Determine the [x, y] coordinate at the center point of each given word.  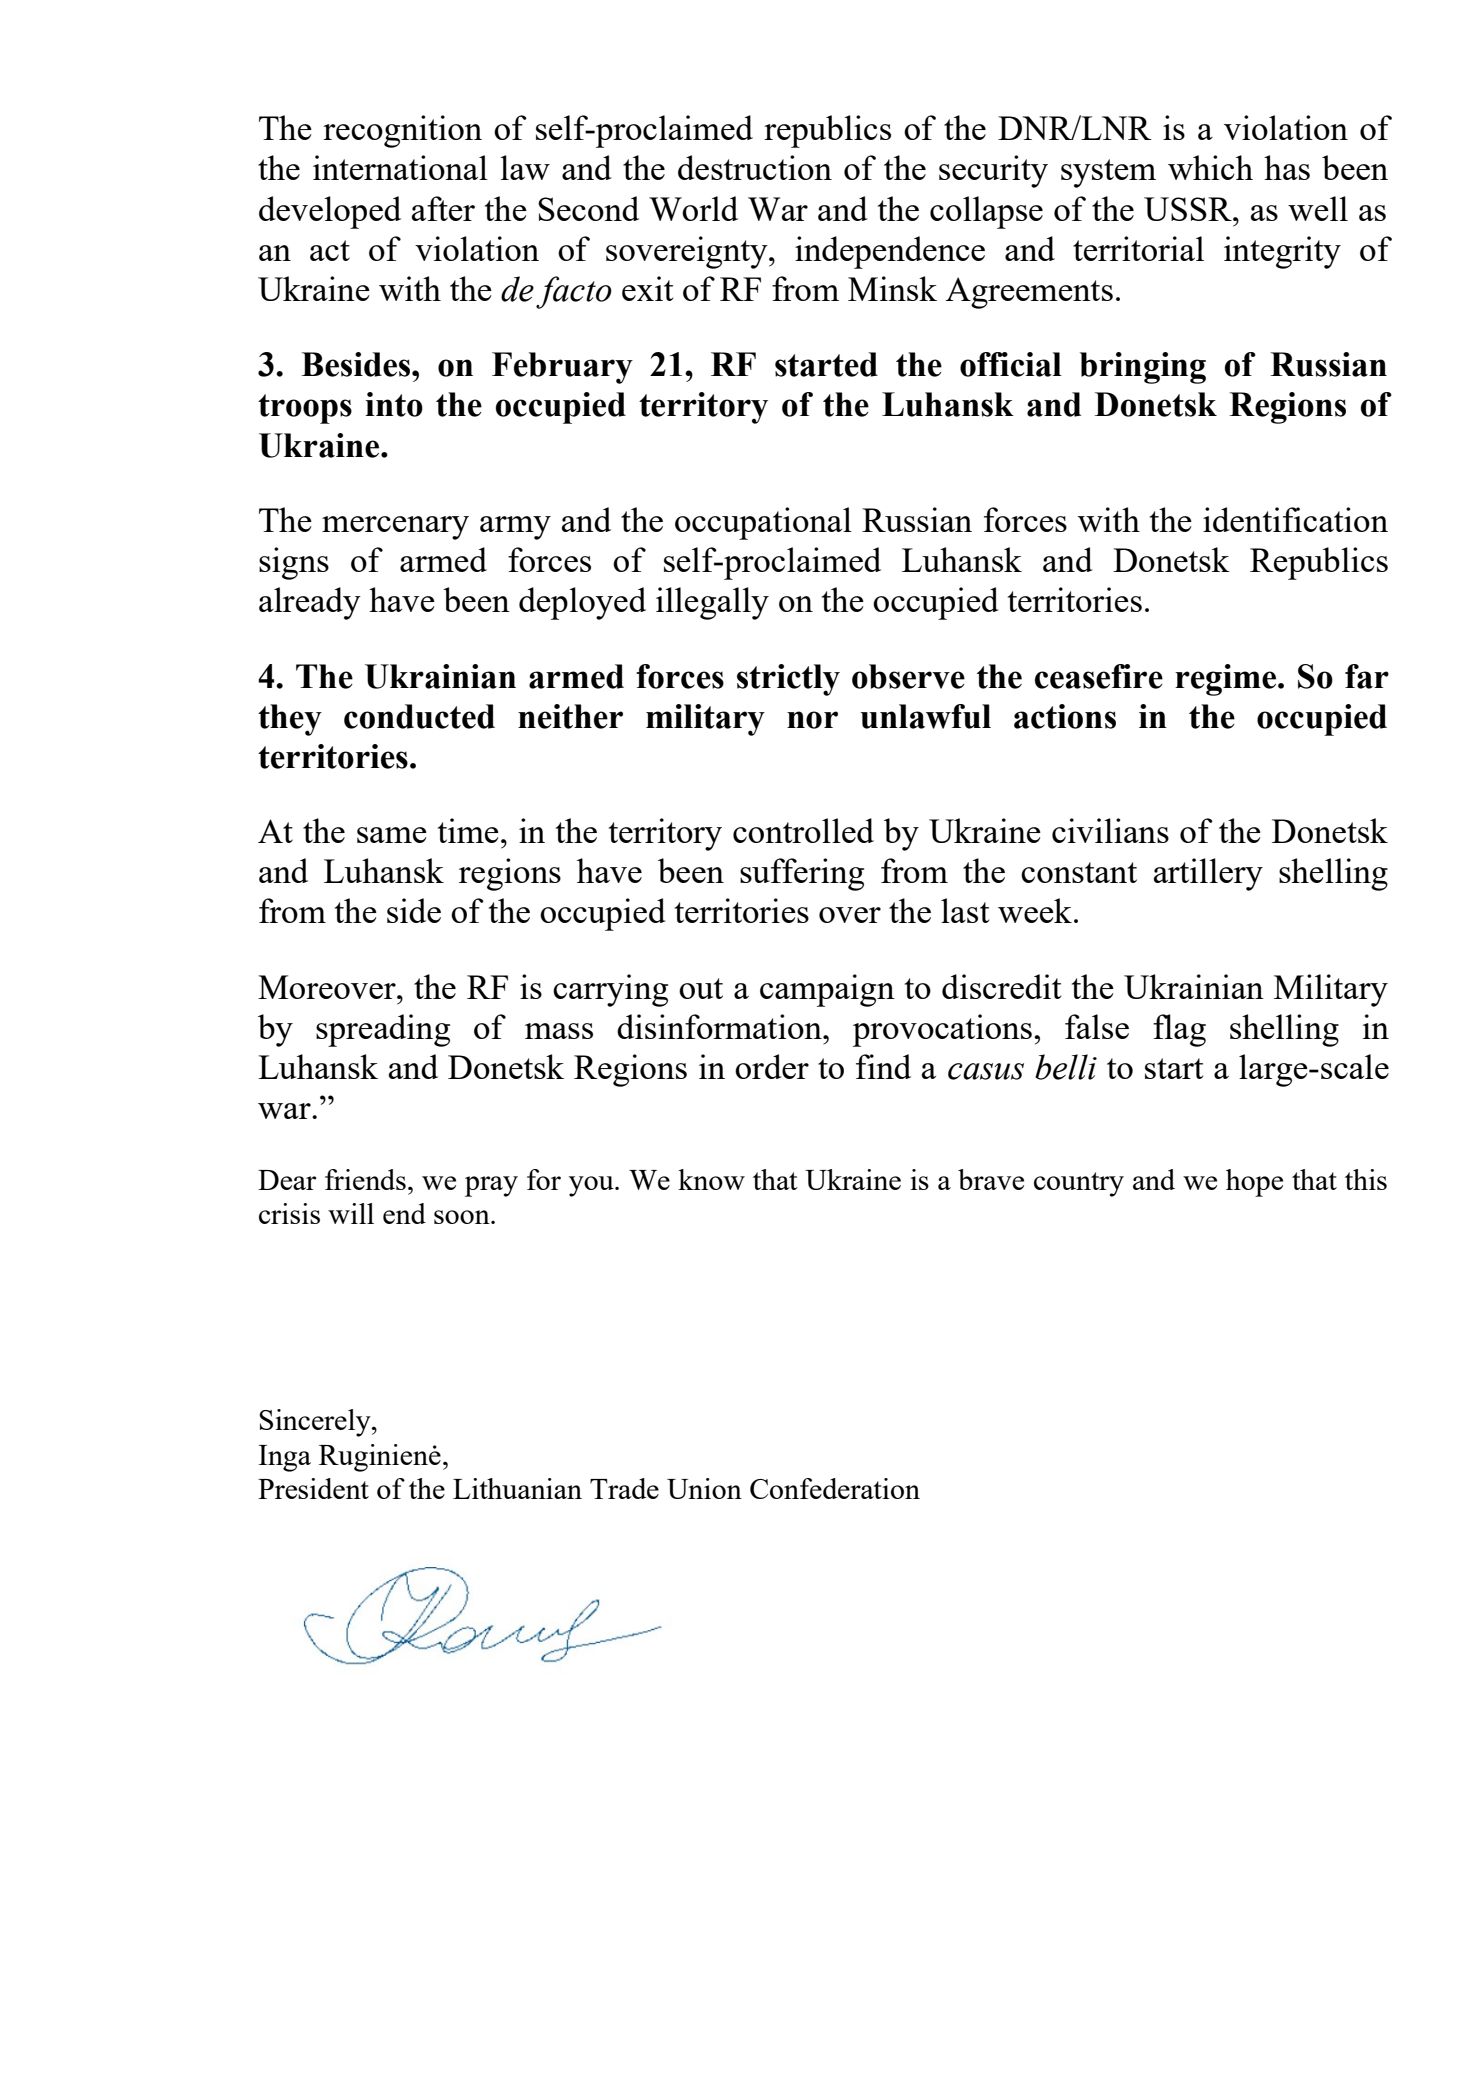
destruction [755, 167]
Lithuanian [517, 1488]
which [1210, 167]
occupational [763, 523]
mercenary [395, 528]
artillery [1208, 874]
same [392, 835]
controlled [803, 830]
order [772, 1066]
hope [1254, 1183]
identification [1295, 519]
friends [365, 1179]
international [400, 167]
